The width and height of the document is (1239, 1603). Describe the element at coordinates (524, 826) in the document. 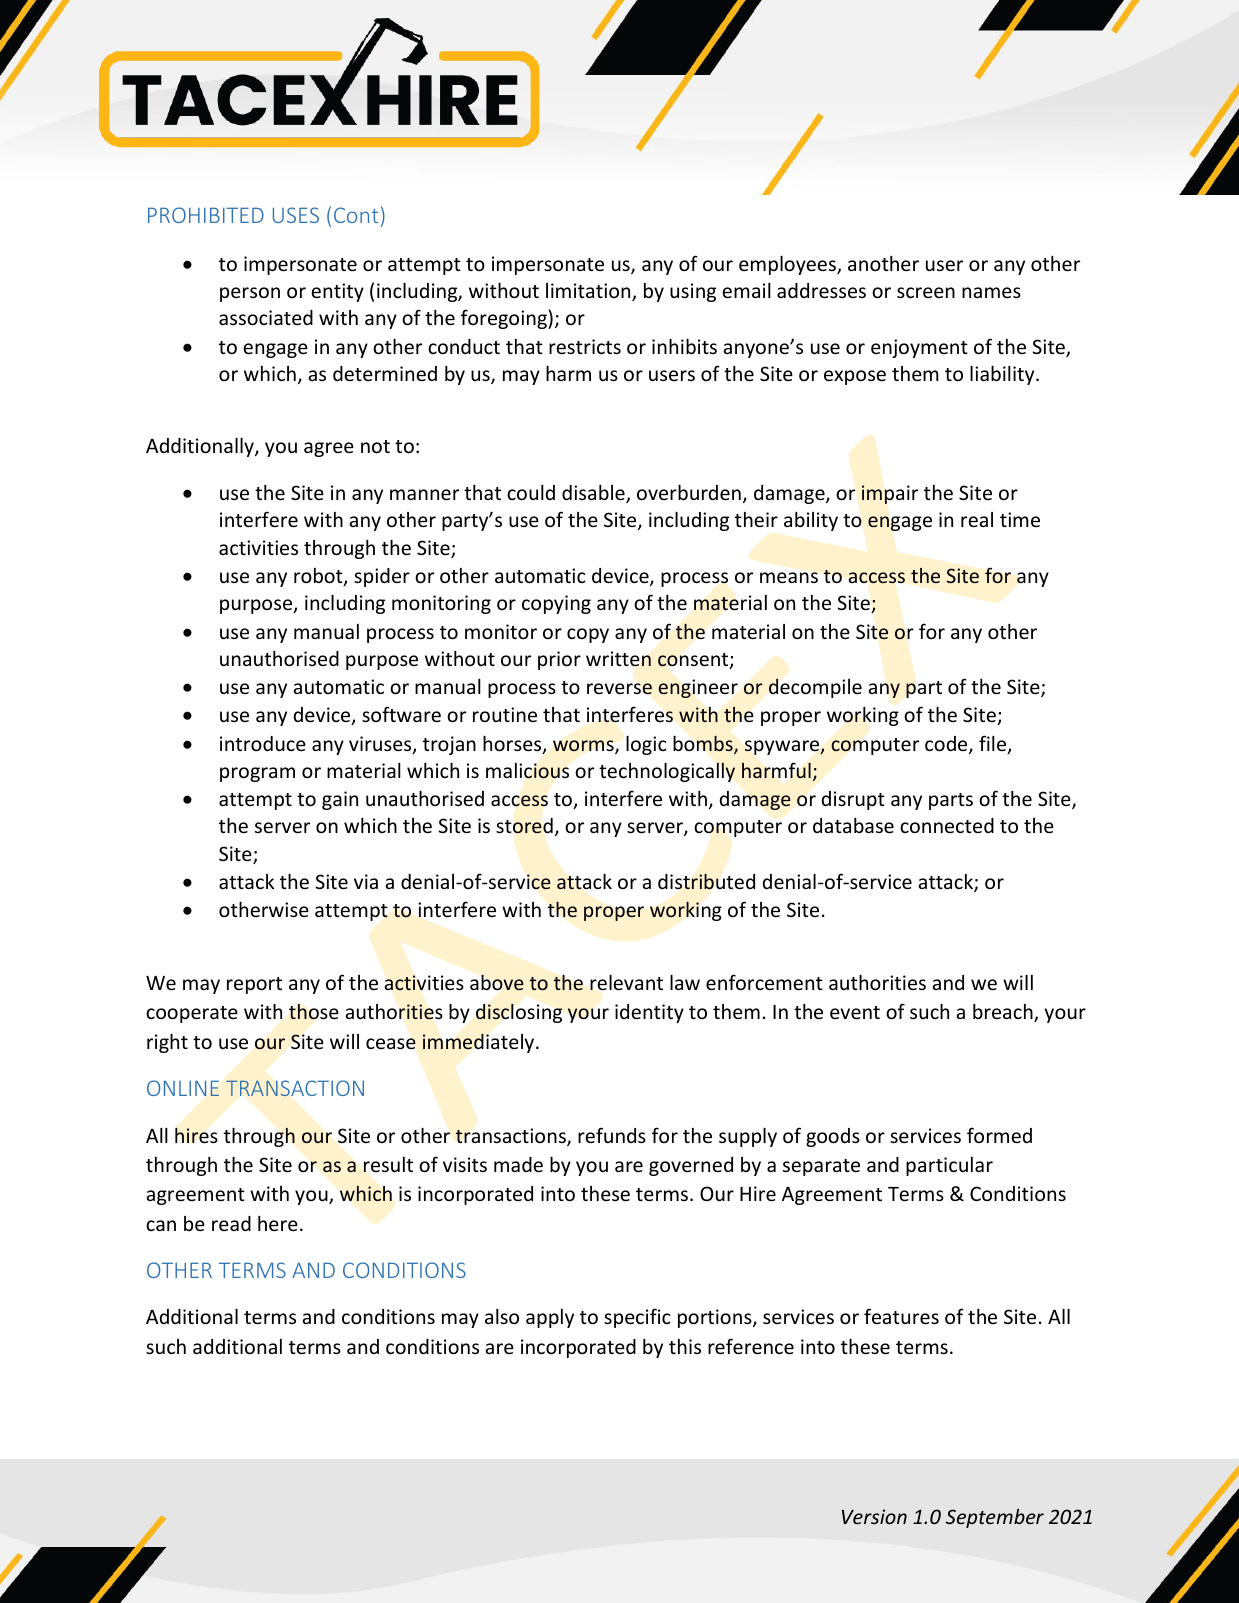

I see `stored` at that location.
